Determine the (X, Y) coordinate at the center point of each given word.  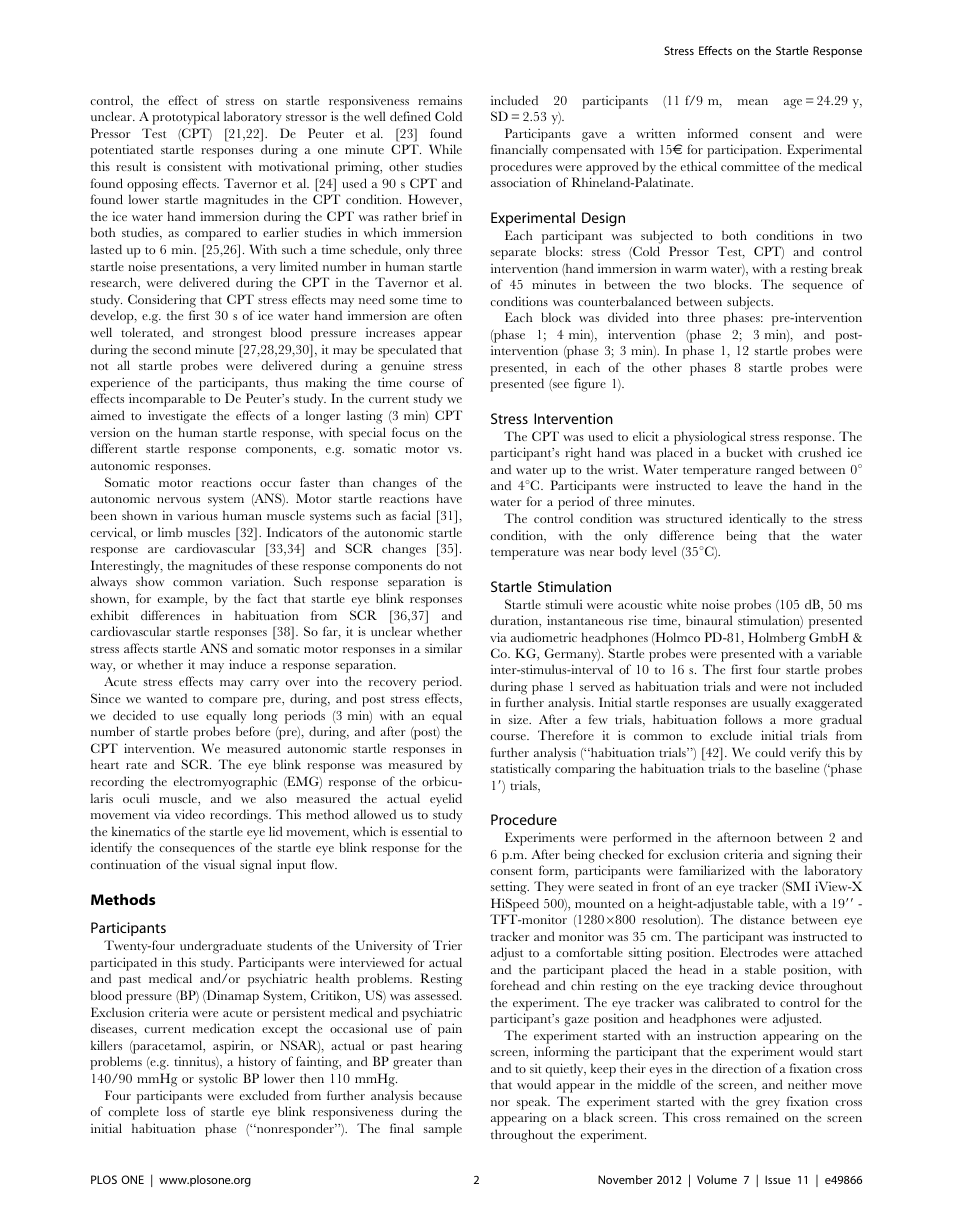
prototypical (186, 118)
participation (744, 151)
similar (443, 648)
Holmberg (777, 639)
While (445, 149)
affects (141, 648)
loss (176, 1111)
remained (752, 1117)
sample (443, 1130)
